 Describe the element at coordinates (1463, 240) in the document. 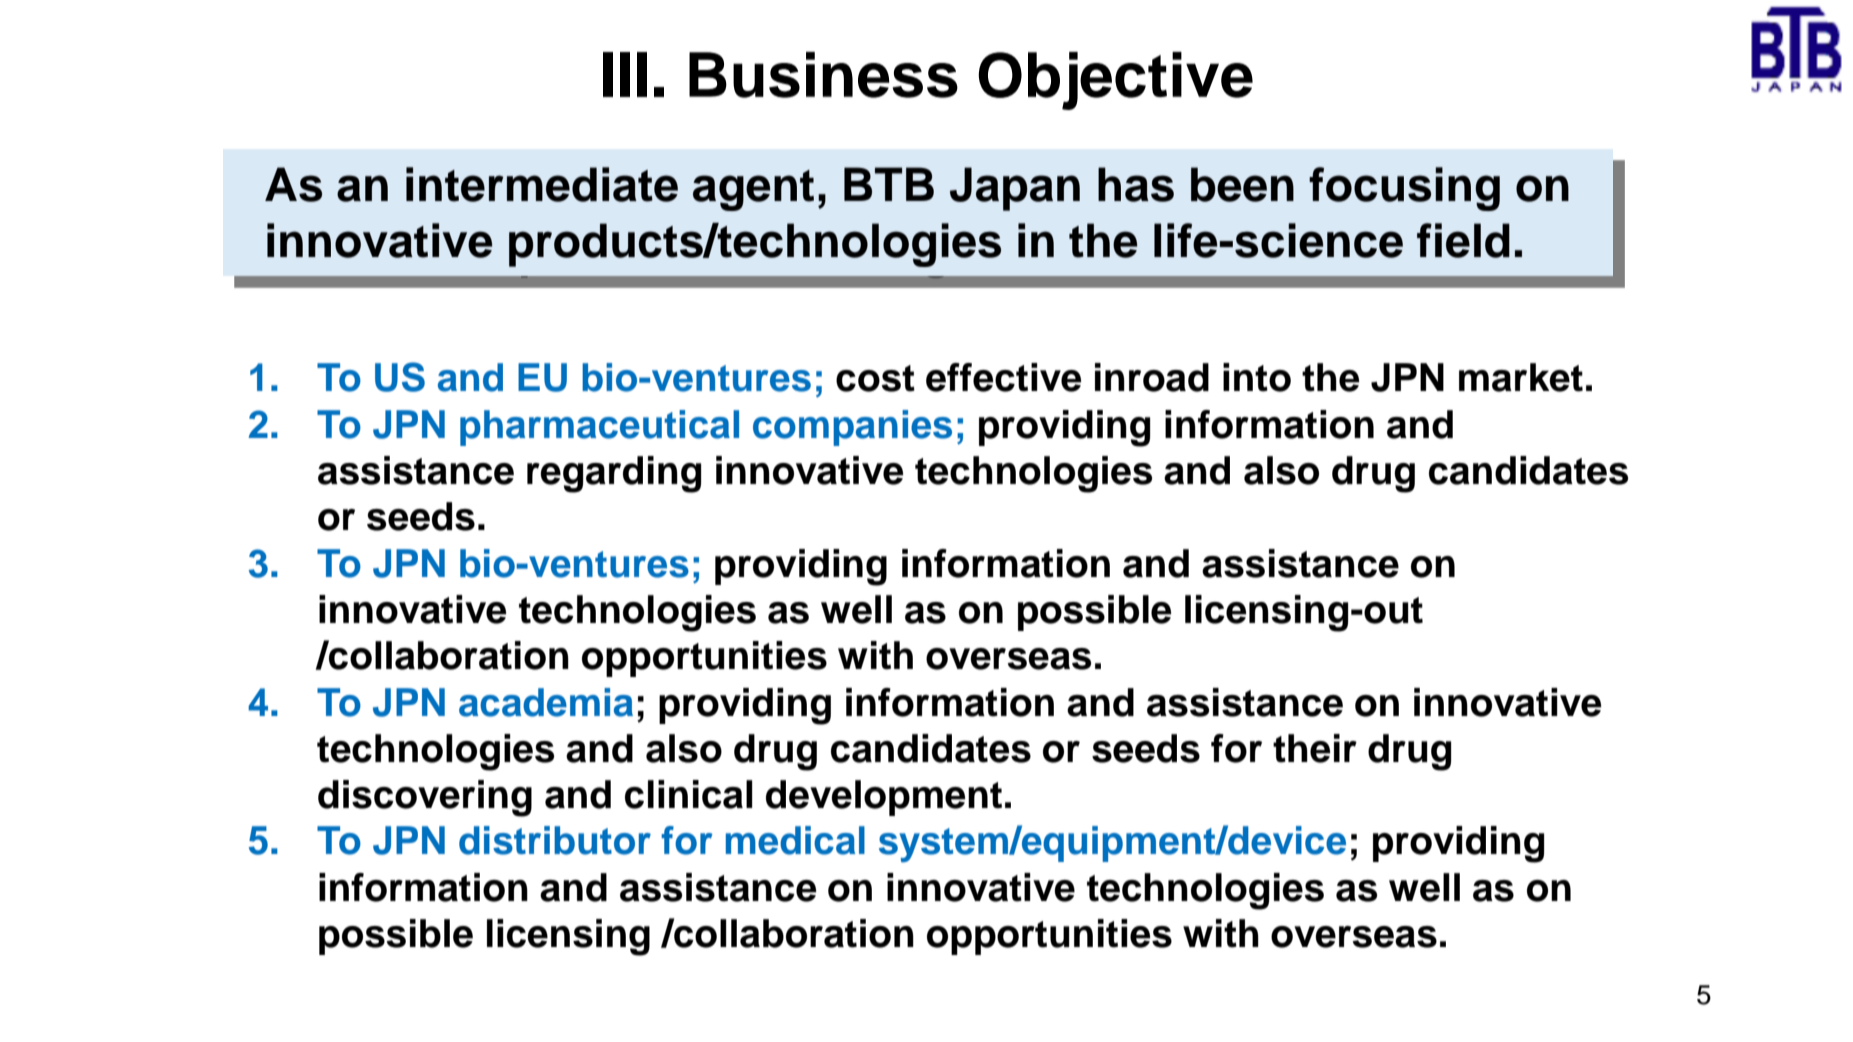

I see `field` at that location.
